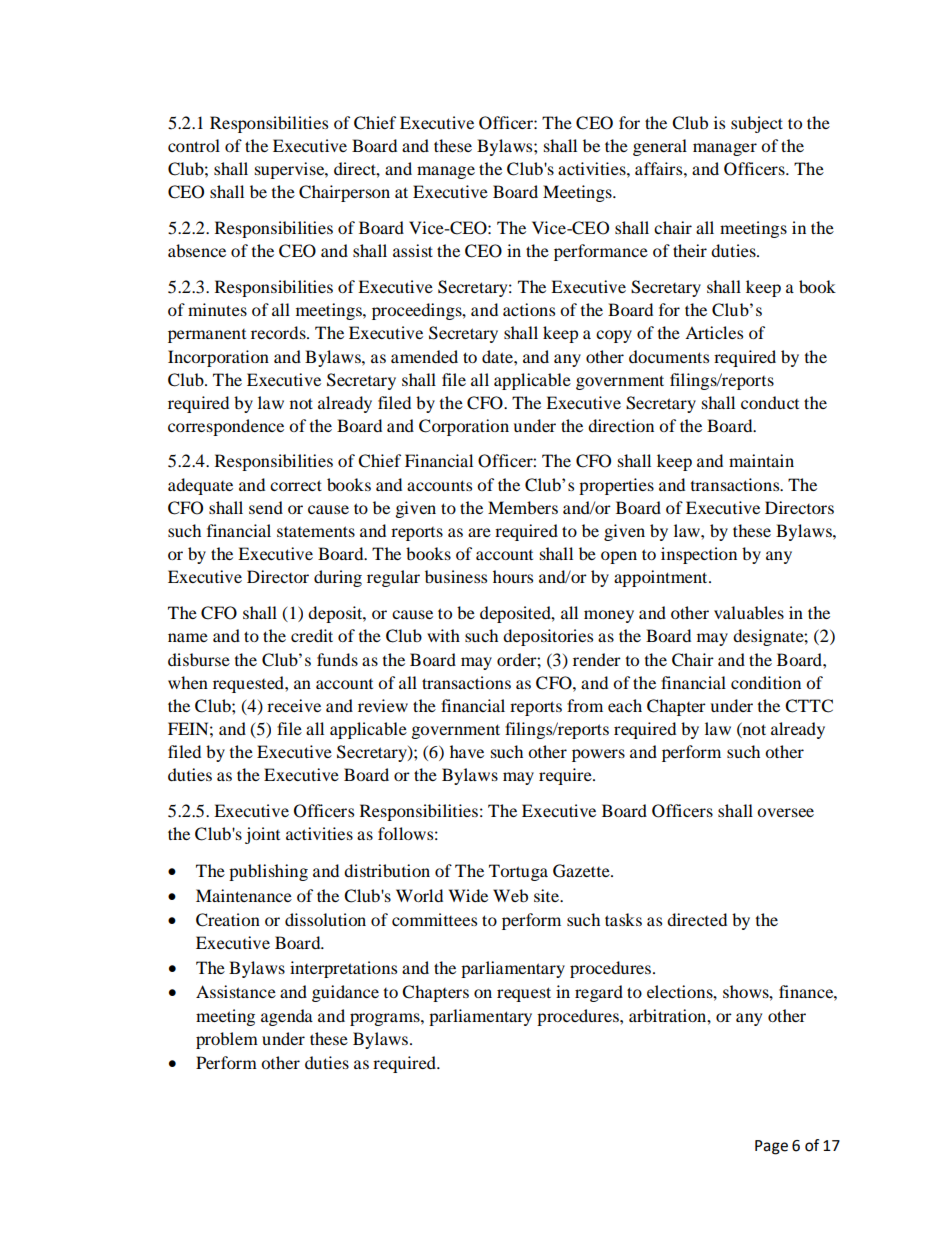 This screenshot has height=1233, width=952. Describe the element at coordinates (749, 612) in the screenshot. I see `valuables` at that location.
